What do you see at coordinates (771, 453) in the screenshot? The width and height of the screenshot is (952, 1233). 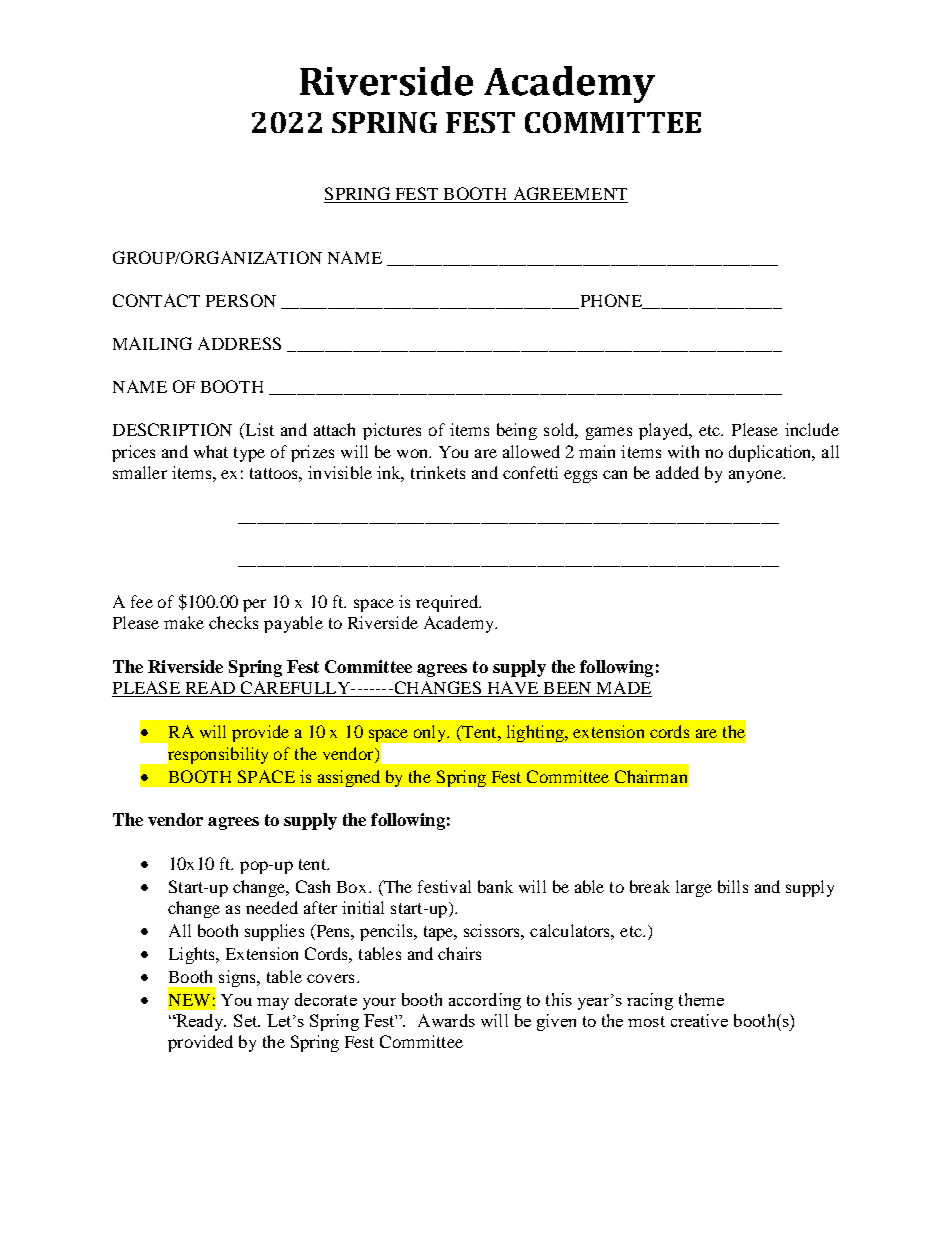 I see `duplication` at bounding box center [771, 453].
